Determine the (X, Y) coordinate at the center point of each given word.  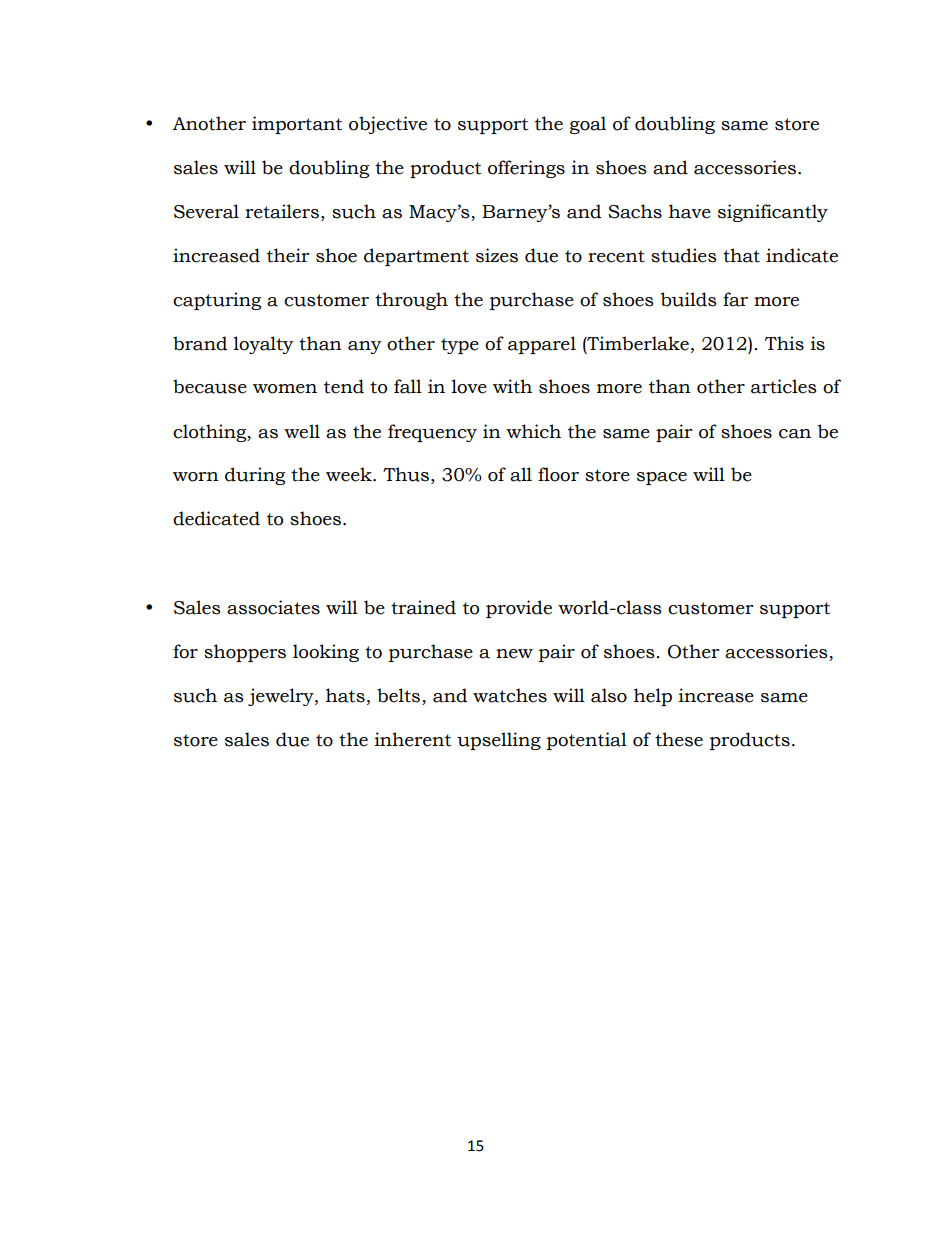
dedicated (216, 518)
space (662, 478)
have (690, 211)
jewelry (282, 697)
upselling (499, 741)
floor (558, 474)
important (297, 125)
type (460, 346)
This (784, 343)
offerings (526, 169)
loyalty (264, 345)
